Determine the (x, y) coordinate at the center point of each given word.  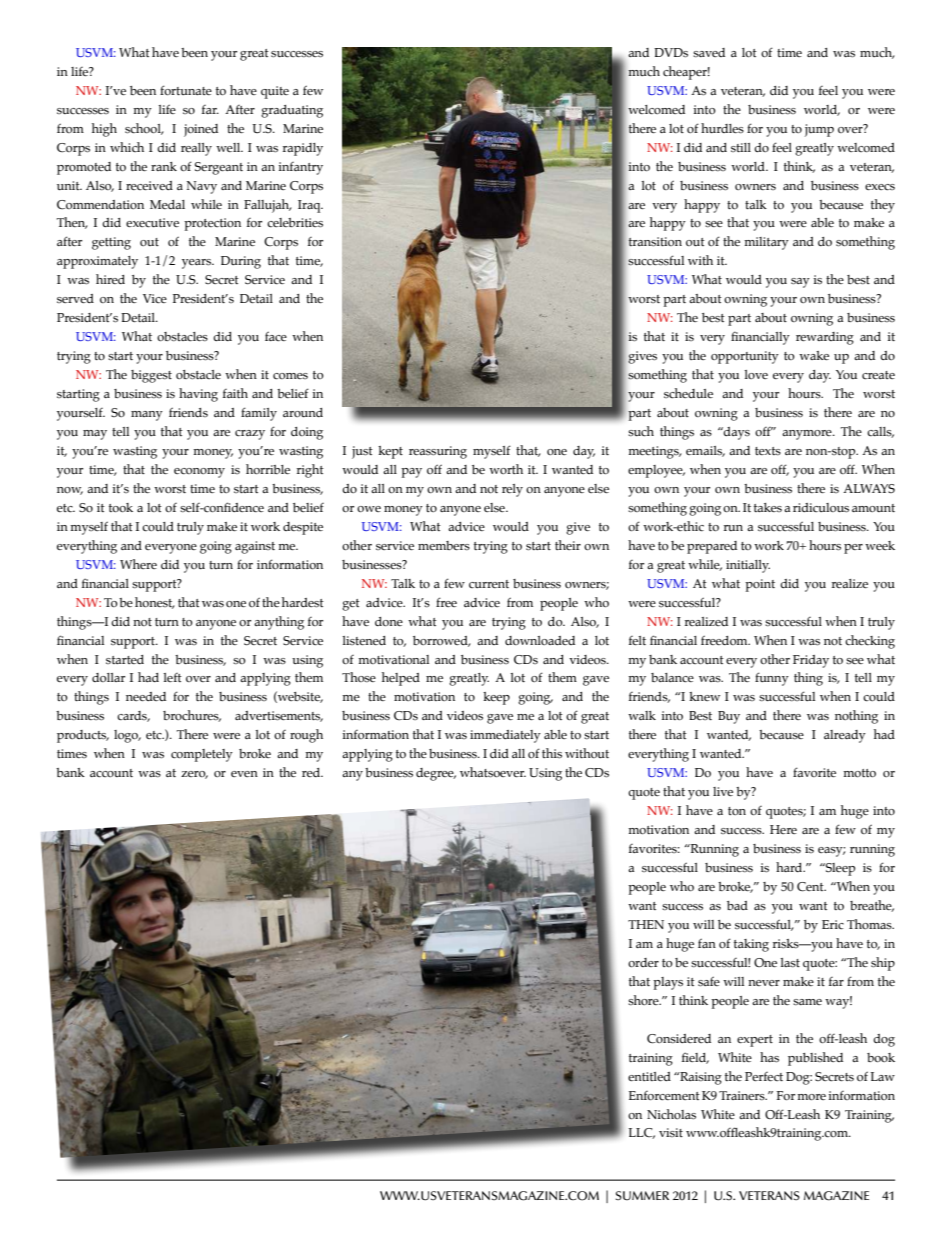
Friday (811, 661)
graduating (292, 111)
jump (819, 130)
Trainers (743, 1096)
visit (671, 1132)
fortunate (186, 90)
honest (155, 603)
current (489, 584)
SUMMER (642, 1196)
